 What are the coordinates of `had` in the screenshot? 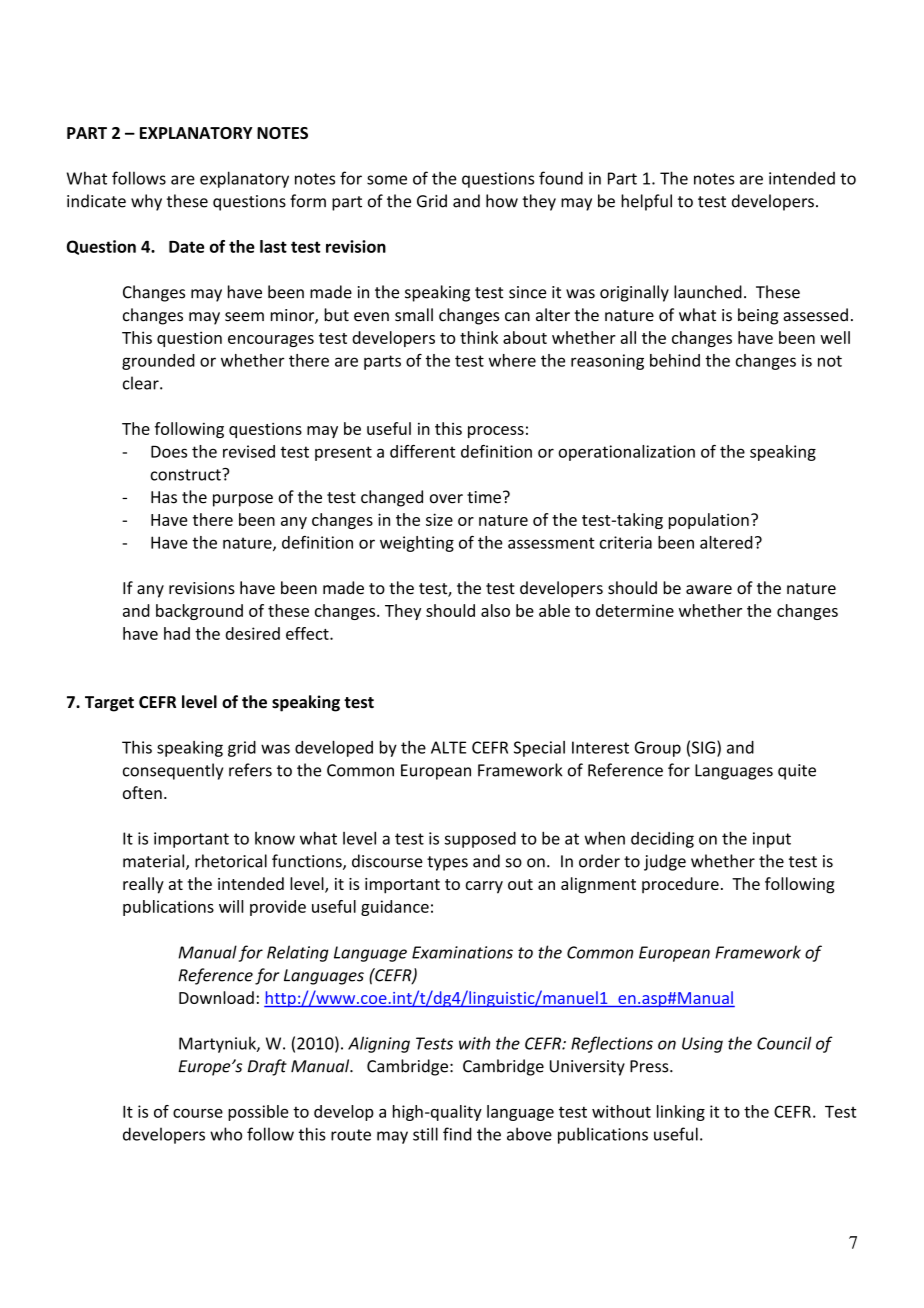 It's located at (177, 633).
